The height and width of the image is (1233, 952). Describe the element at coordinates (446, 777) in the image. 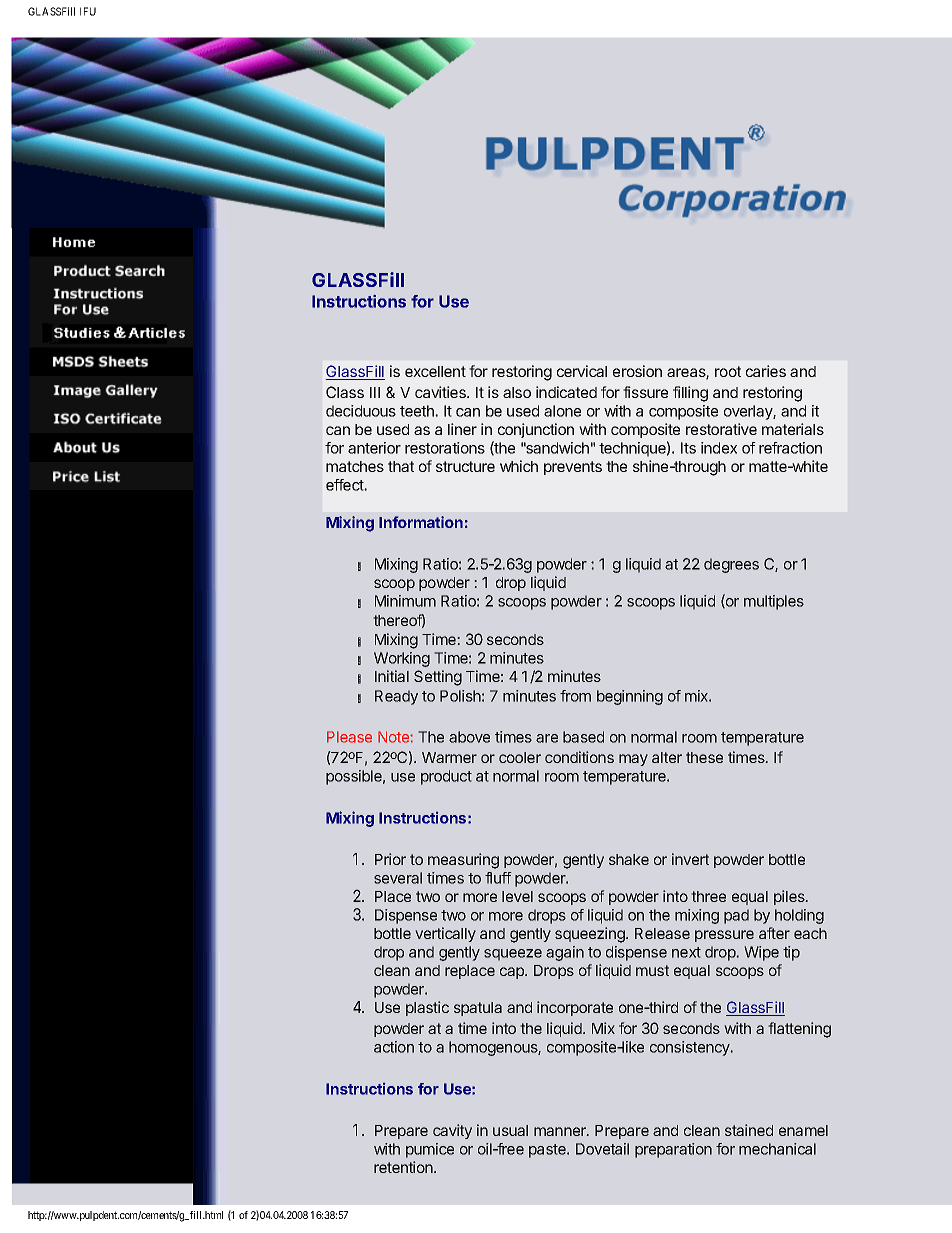

I see `product` at that location.
